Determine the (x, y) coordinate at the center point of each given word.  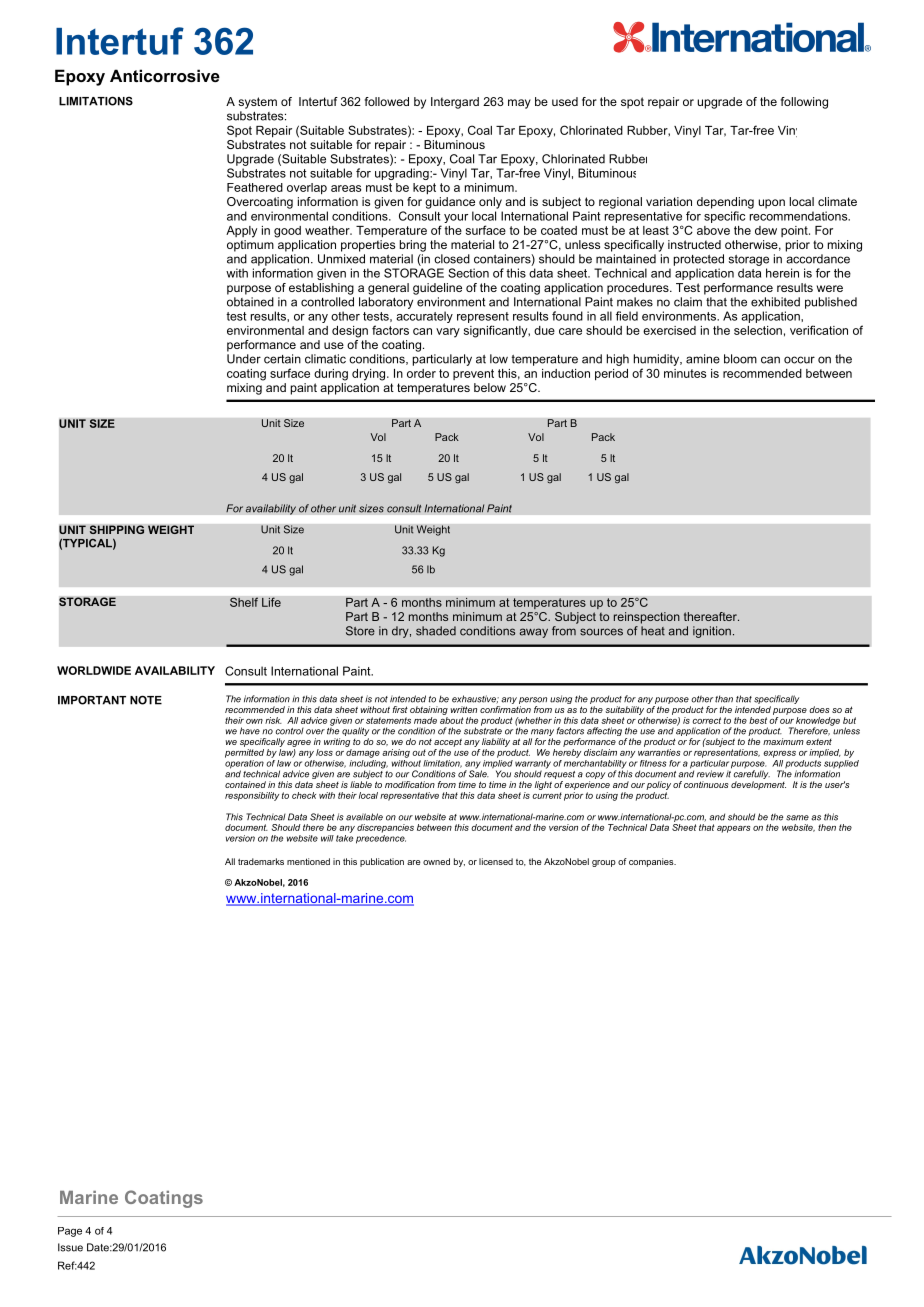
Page (70, 1232)
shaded (436, 631)
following (804, 103)
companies (652, 862)
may (519, 104)
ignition (712, 632)
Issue (70, 1247)
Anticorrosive (165, 75)
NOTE (146, 700)
